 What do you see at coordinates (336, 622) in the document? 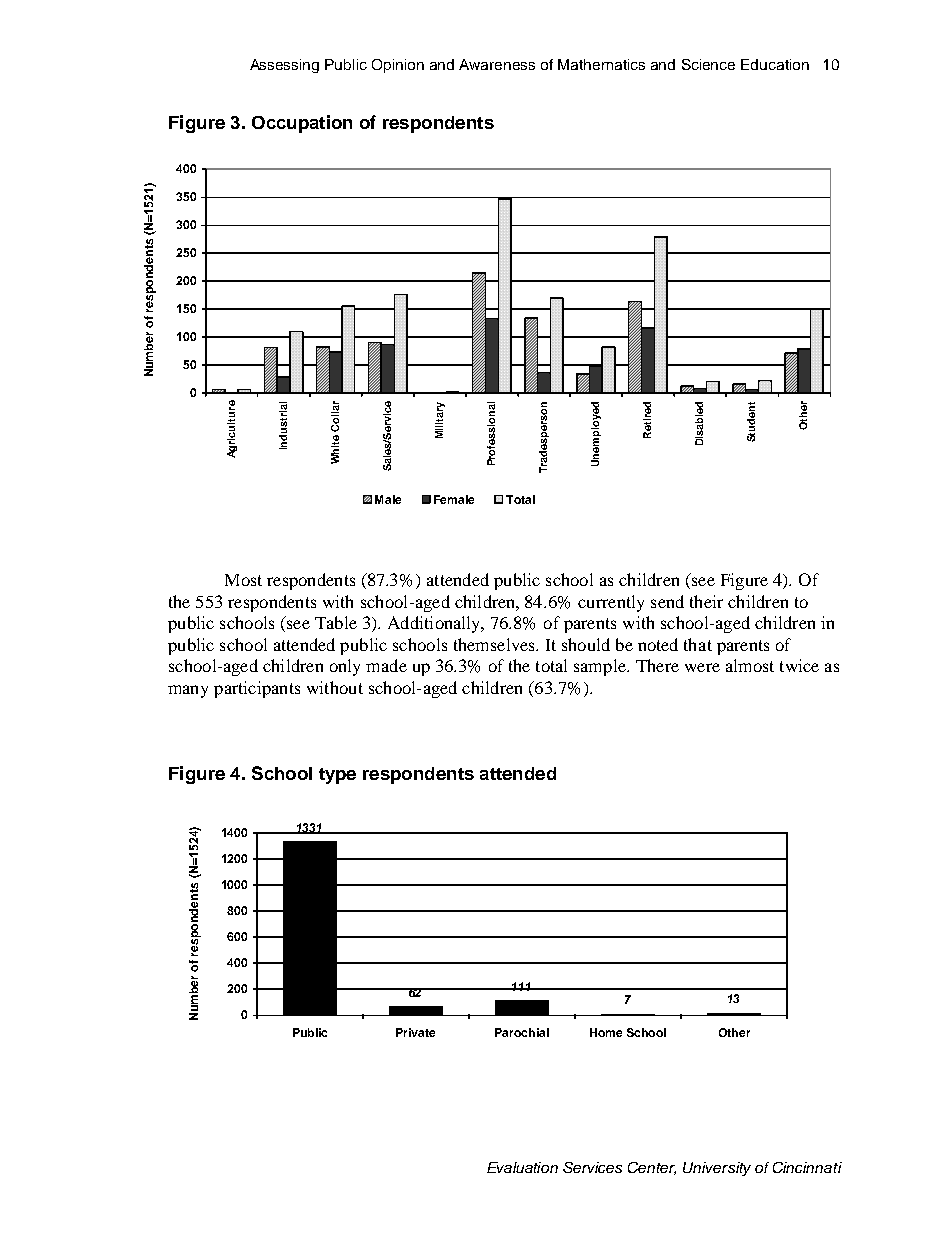
I see `Table` at bounding box center [336, 622].
